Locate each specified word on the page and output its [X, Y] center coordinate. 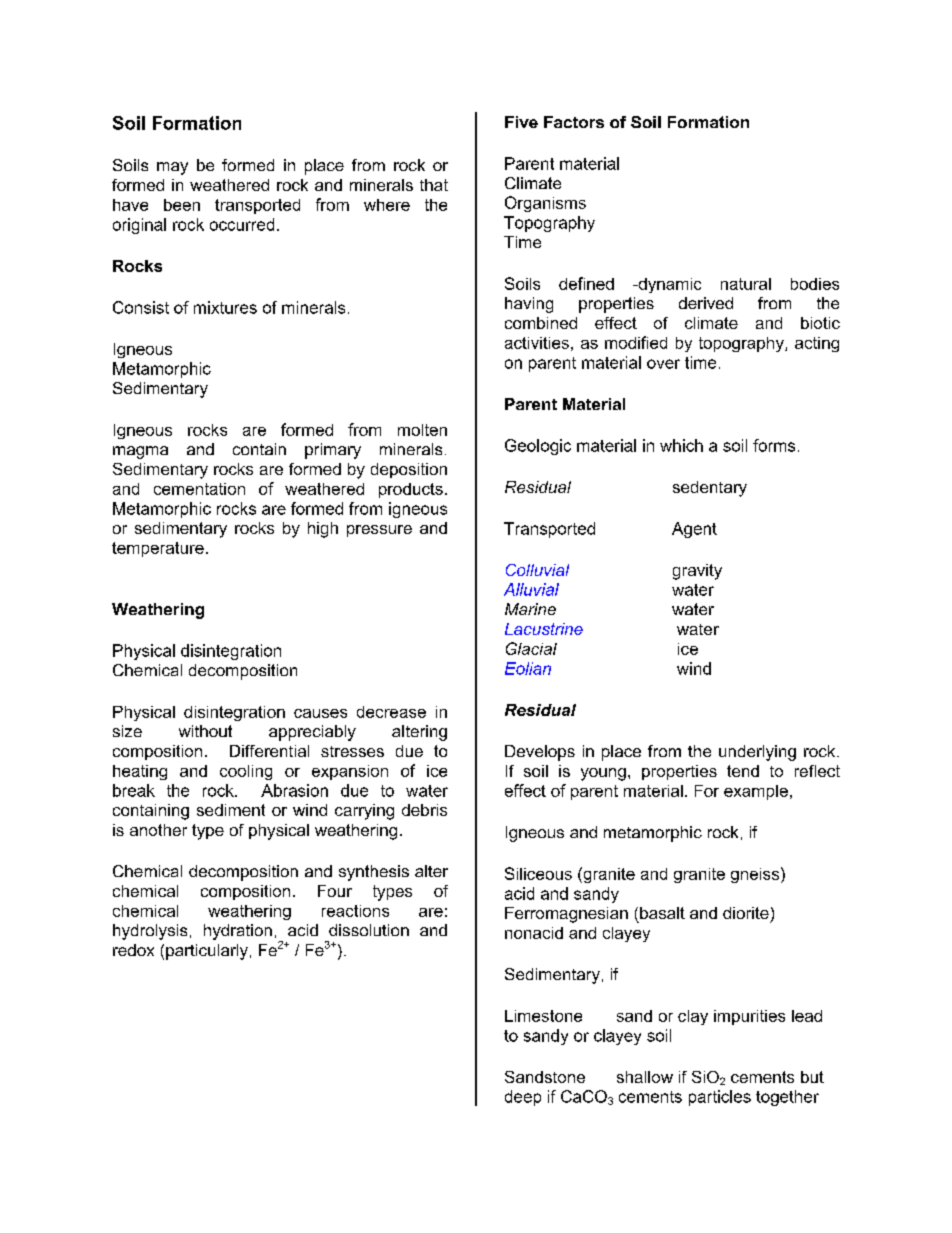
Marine [530, 609]
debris [424, 810]
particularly [207, 952]
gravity [697, 572]
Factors [574, 122]
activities [537, 343]
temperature [158, 549]
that [434, 185]
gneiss [756, 875]
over [663, 364]
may [172, 168]
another [158, 830]
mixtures [225, 307]
